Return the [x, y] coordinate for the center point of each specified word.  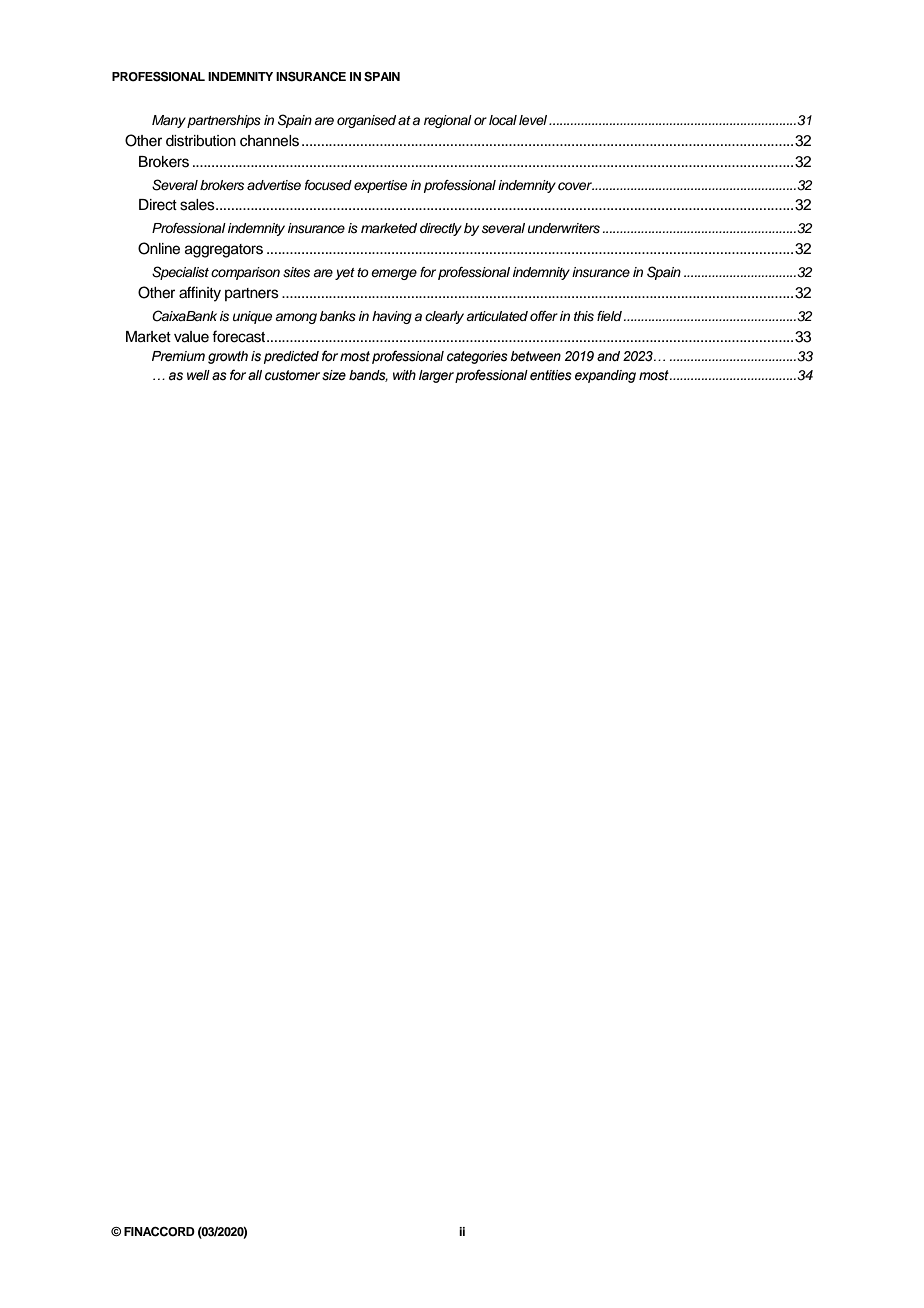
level [533, 120]
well [198, 375]
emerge [394, 274]
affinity [200, 294]
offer [544, 316]
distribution [201, 141]
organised [366, 121]
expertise [380, 186]
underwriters [564, 228]
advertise [274, 185]
